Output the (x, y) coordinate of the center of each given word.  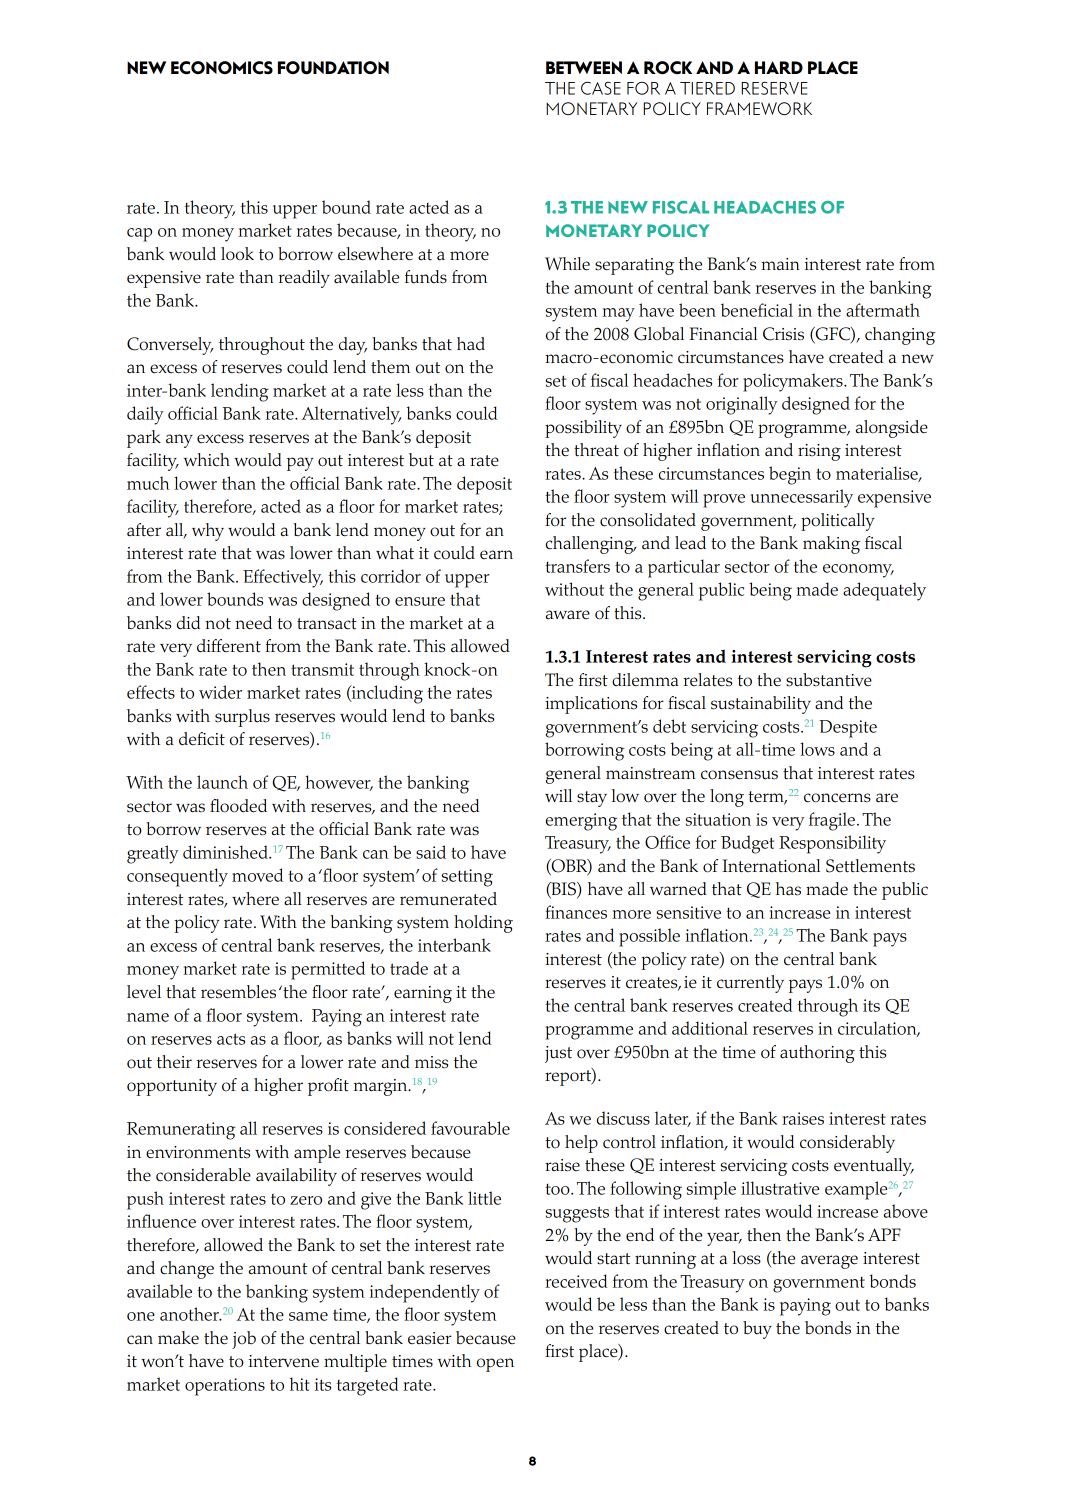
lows (817, 749)
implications (591, 705)
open (495, 1365)
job (244, 1340)
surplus (242, 718)
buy (757, 1330)
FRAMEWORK (759, 108)
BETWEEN (584, 67)
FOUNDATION (333, 67)
